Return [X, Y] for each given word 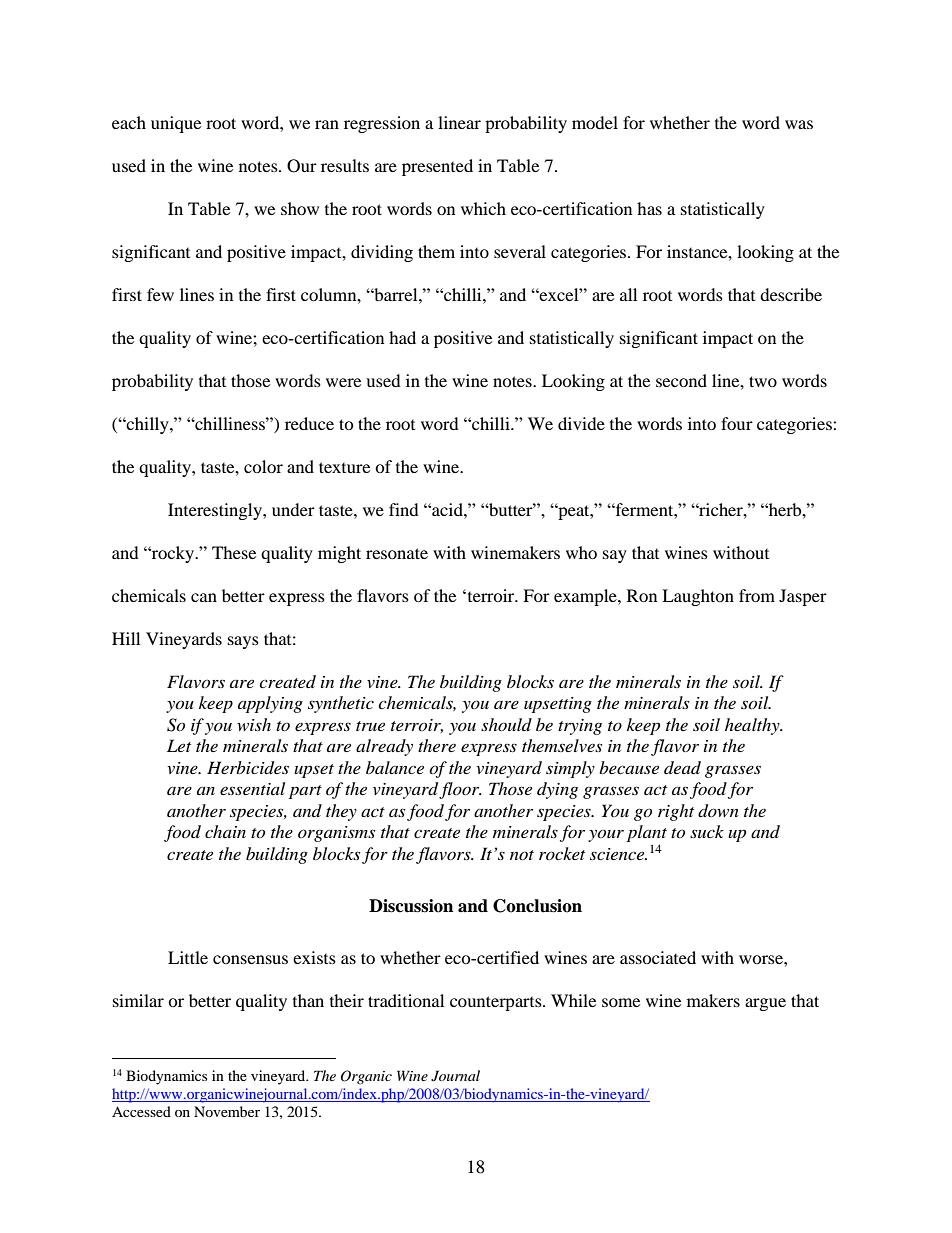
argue [765, 1004]
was [799, 124]
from [757, 595]
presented [437, 167]
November [227, 1111]
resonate [397, 553]
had [402, 337]
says [243, 642]
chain [225, 831]
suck [707, 831]
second [681, 380]
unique [176, 124]
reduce [309, 423]
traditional [406, 1000]
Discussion [411, 906]
